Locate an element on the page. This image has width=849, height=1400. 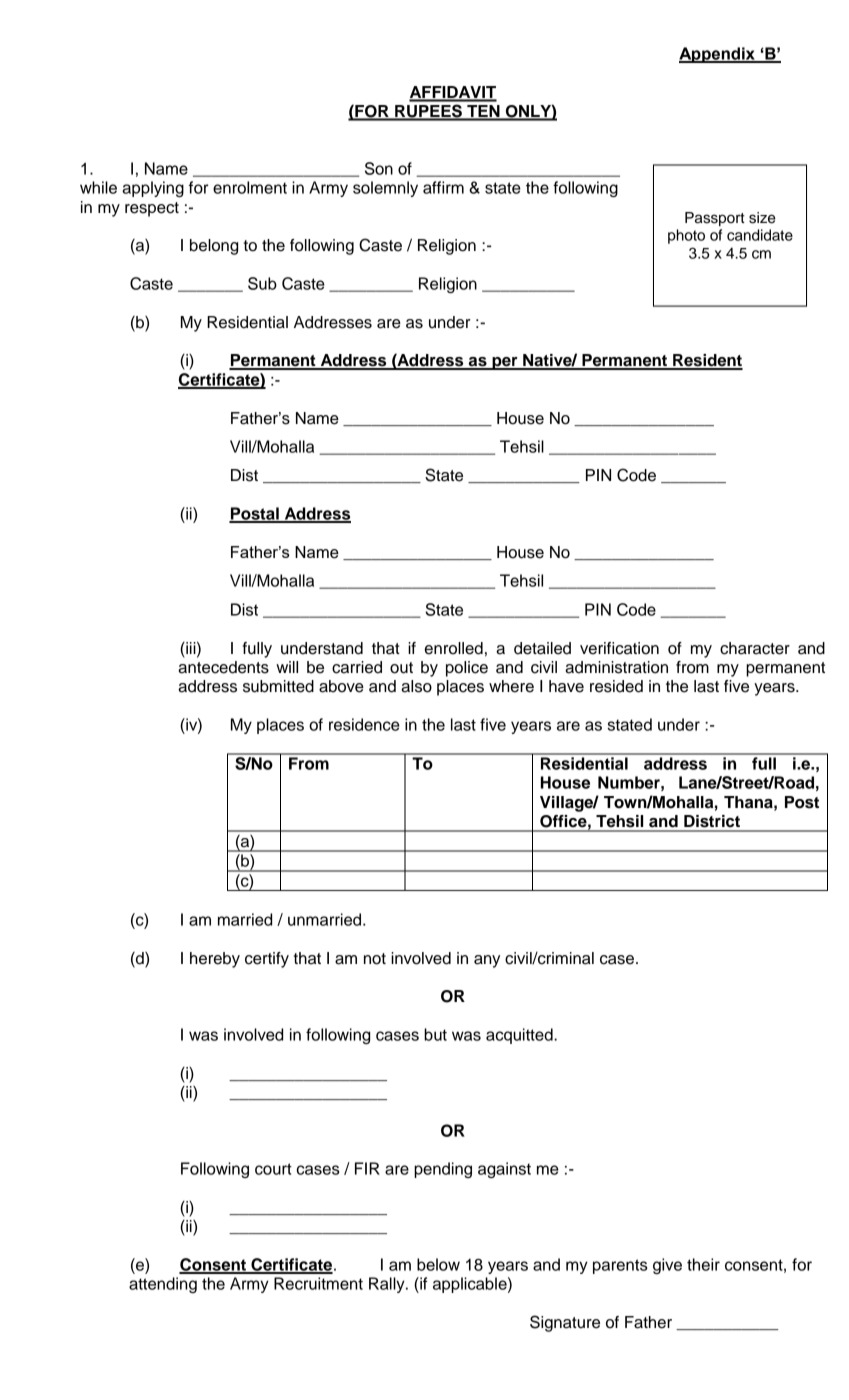
antecedents is located at coordinates (223, 667).
